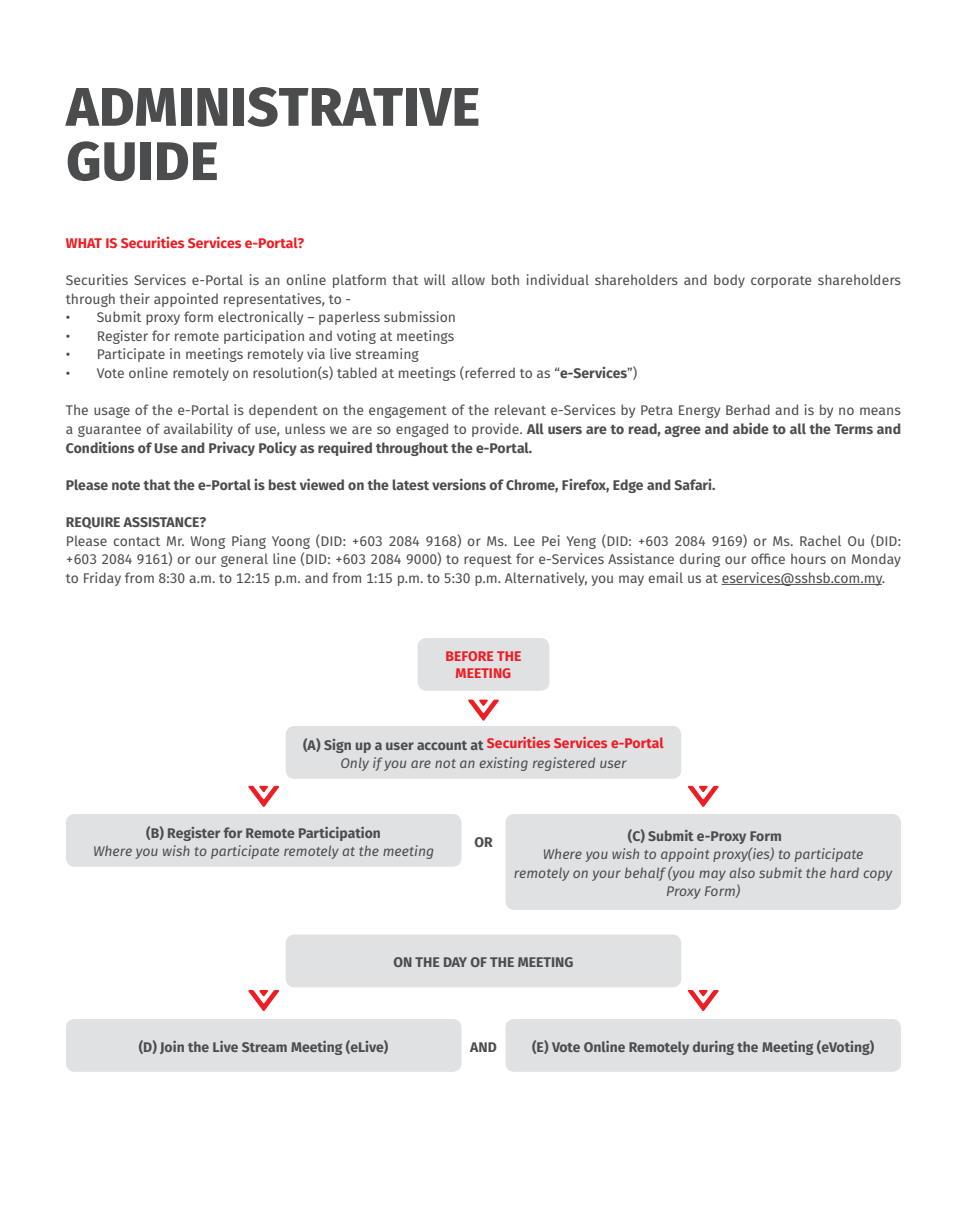 This document has height=1232, width=967. I want to click on Join, so click(172, 1047).
